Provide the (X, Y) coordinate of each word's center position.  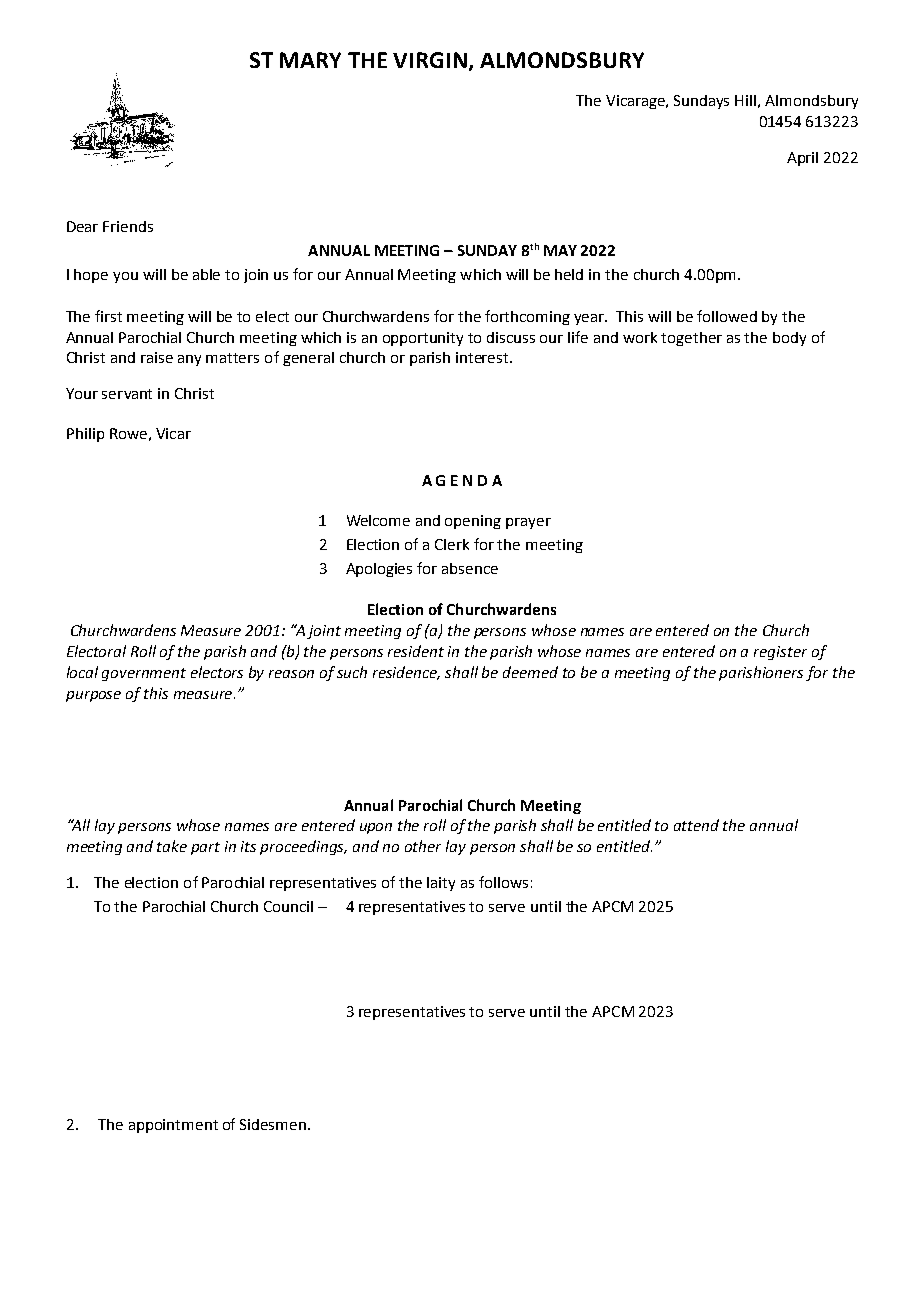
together (691, 339)
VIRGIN (430, 60)
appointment (173, 1126)
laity (441, 884)
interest (483, 357)
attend (696, 825)
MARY (310, 60)
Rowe (128, 433)
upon (376, 828)
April (802, 159)
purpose (93, 696)
